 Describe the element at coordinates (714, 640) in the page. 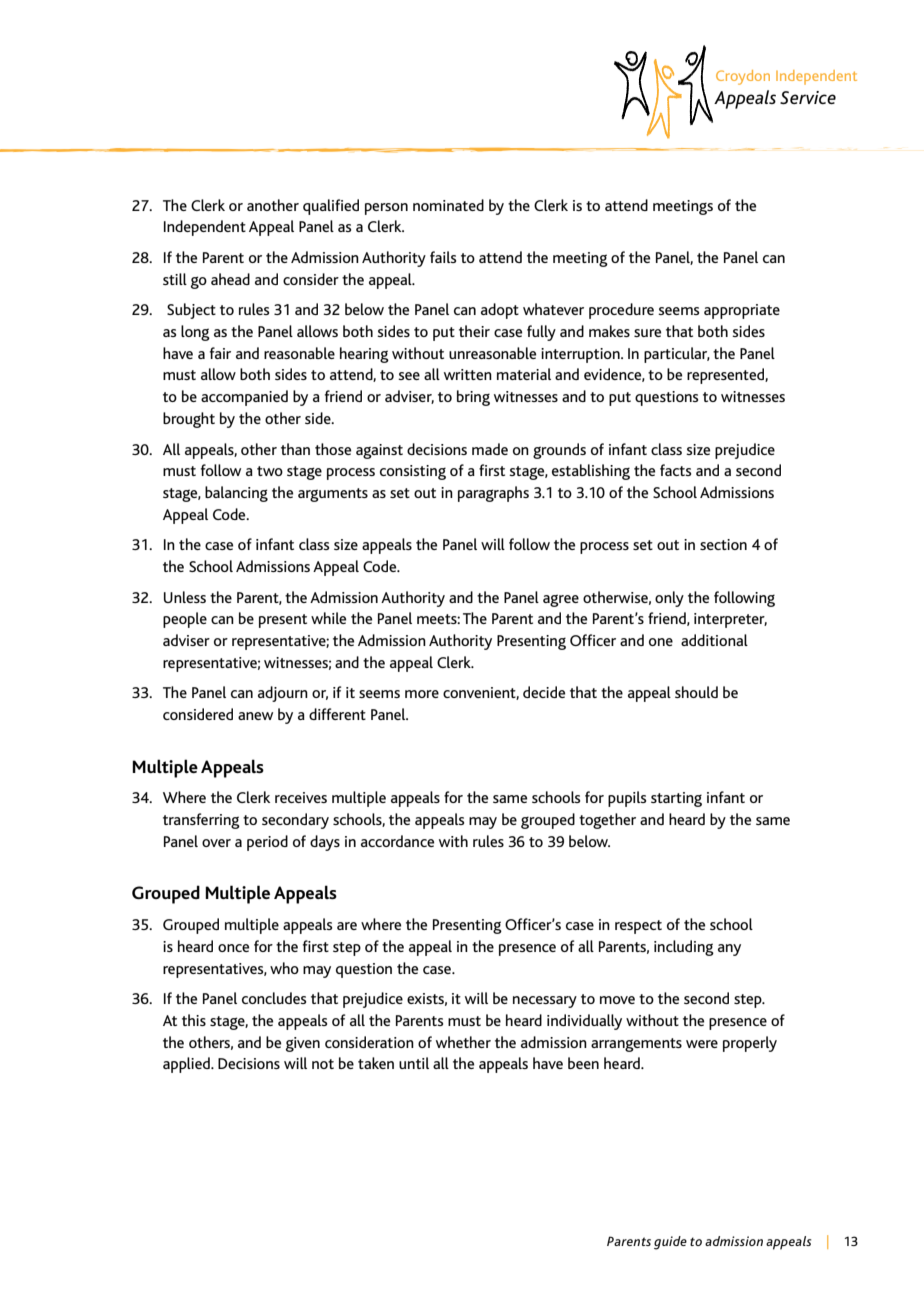

I see `additional` at that location.
